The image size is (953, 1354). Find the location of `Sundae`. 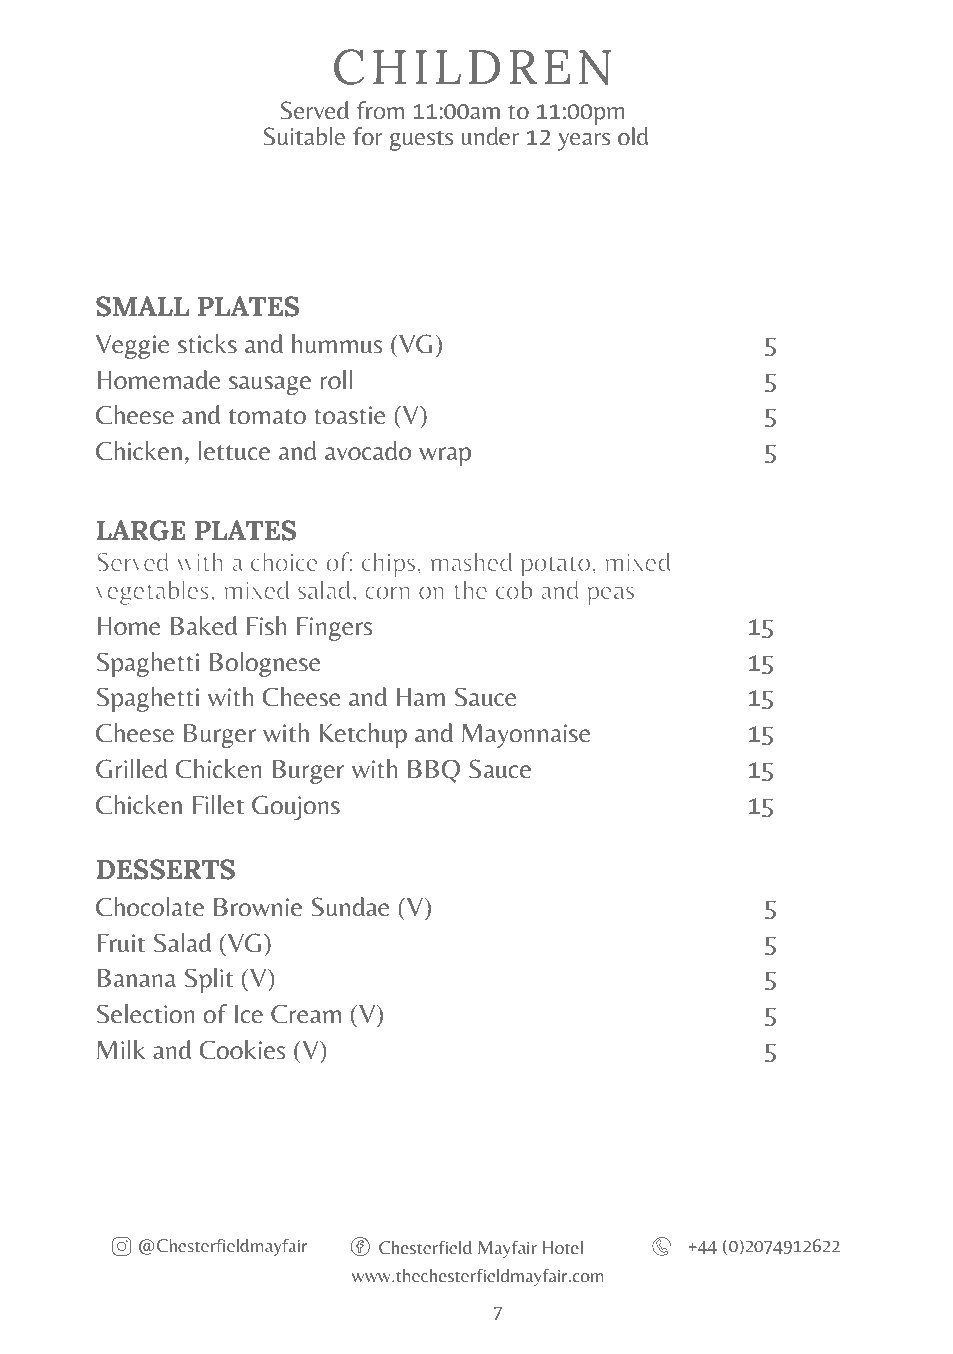

Sundae is located at coordinates (351, 907).
